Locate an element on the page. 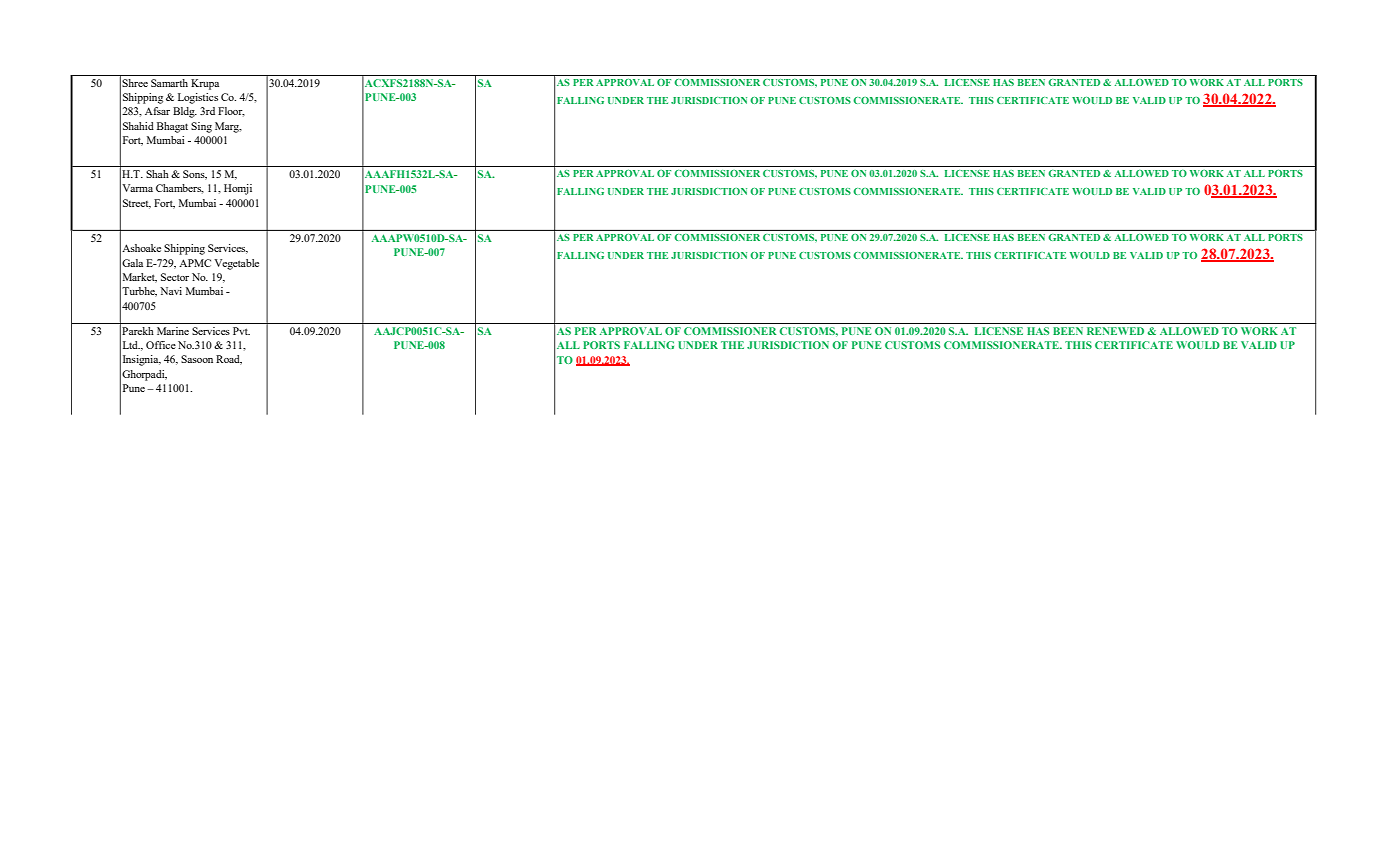 This document has width=1400, height=850. Logistics is located at coordinates (198, 98).
